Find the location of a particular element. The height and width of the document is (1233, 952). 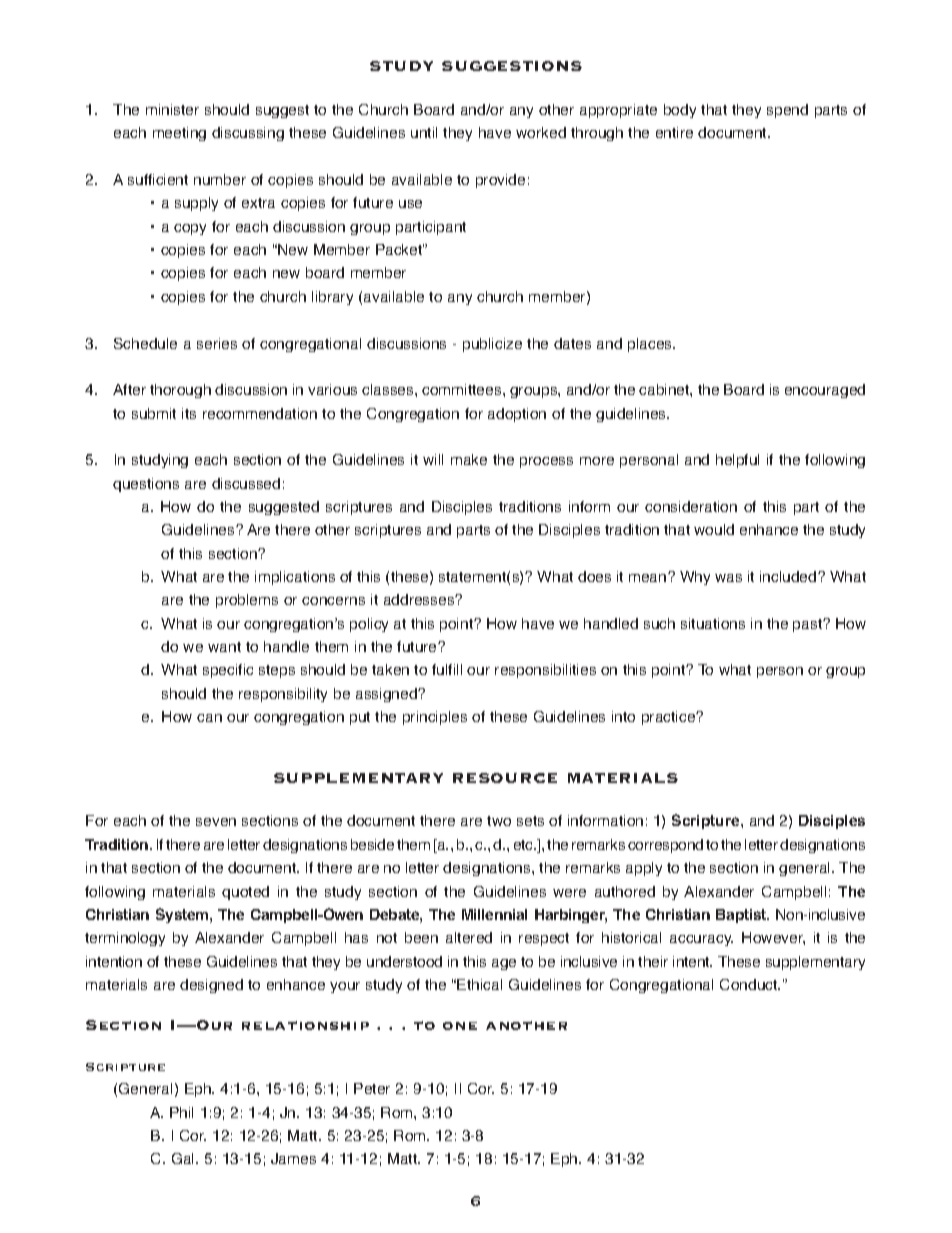

situations is located at coordinates (713, 623).
